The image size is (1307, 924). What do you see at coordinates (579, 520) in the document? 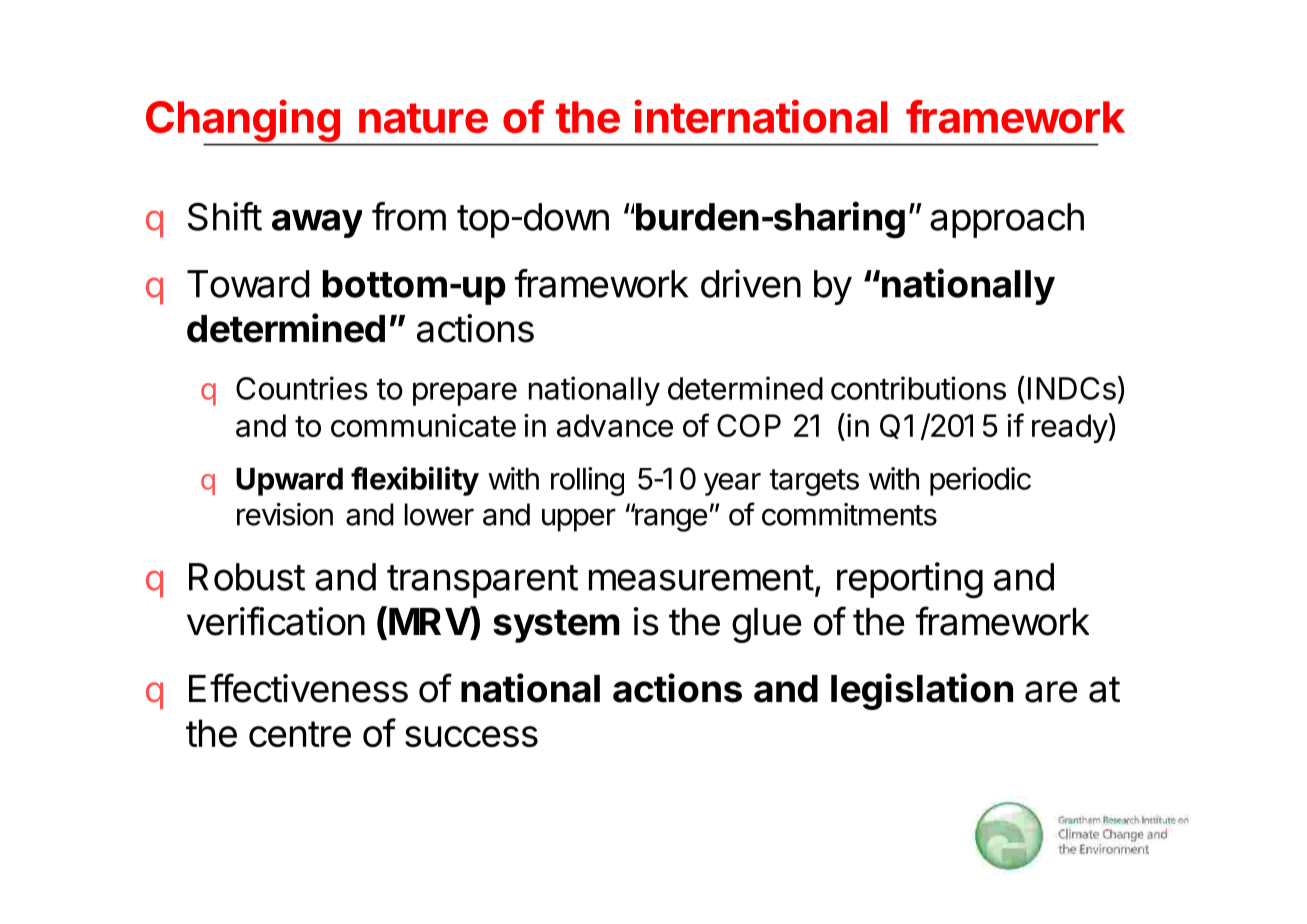
I see `upper` at bounding box center [579, 520].
